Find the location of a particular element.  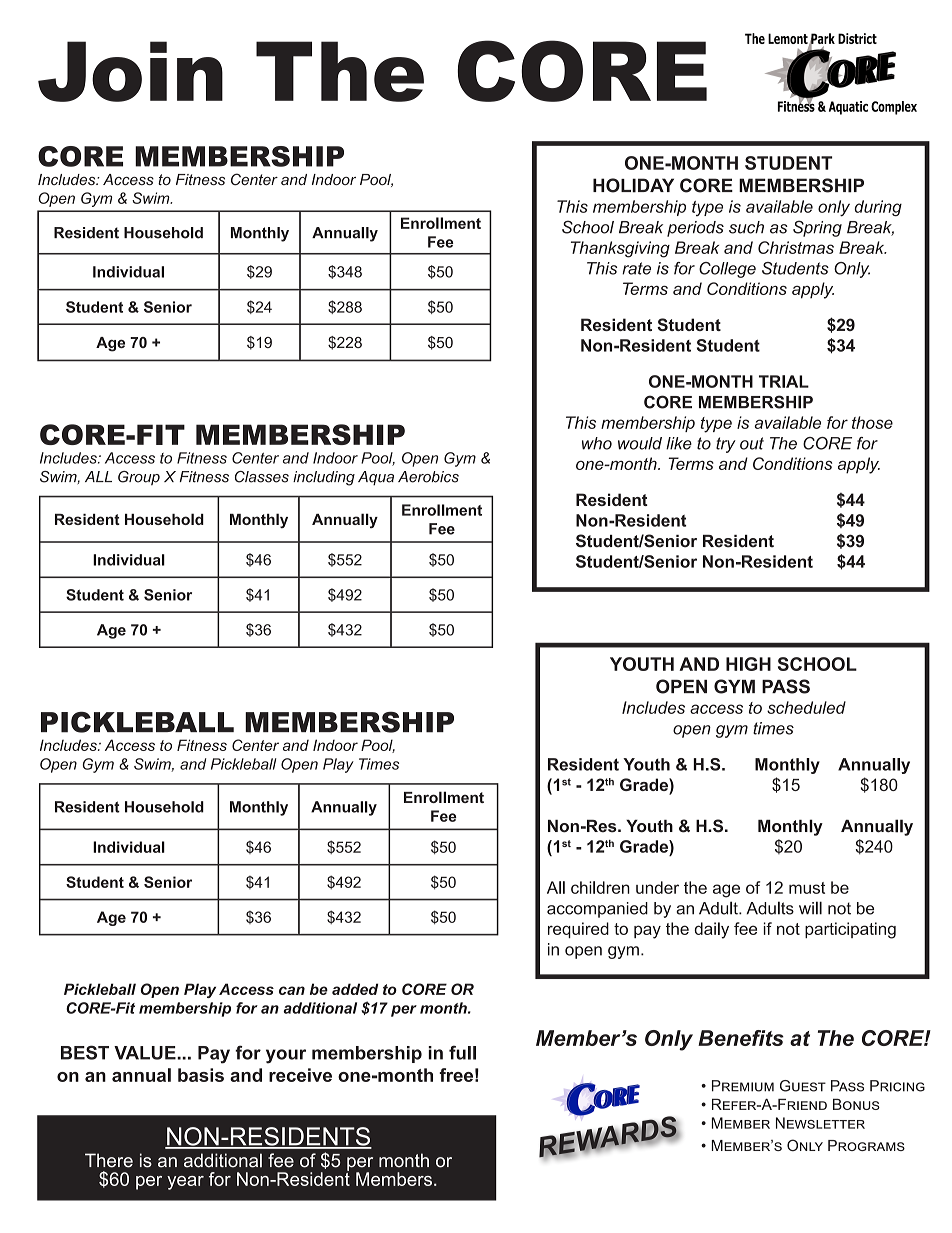

Newsletter is located at coordinates (820, 1123).
